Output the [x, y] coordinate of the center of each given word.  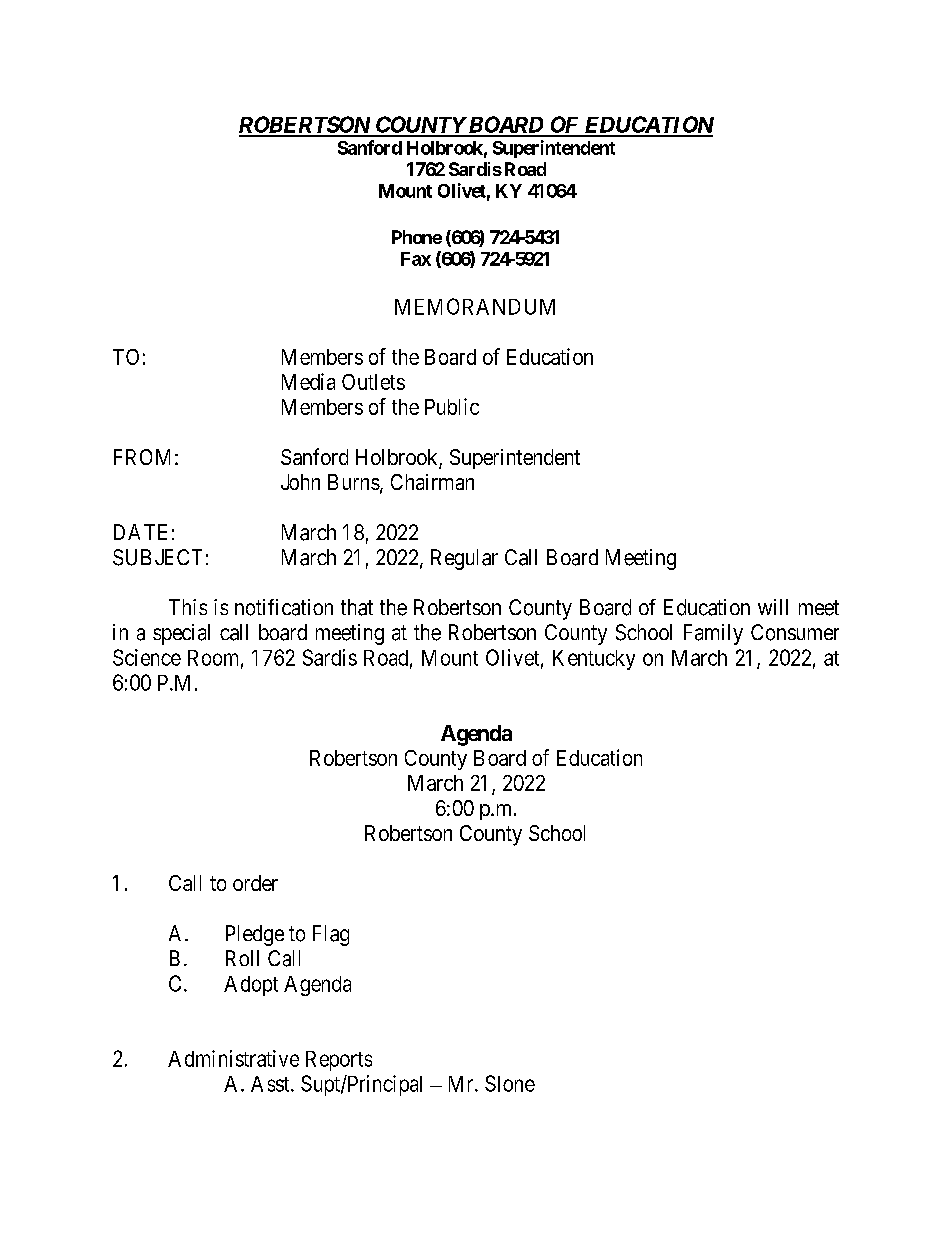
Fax [416, 259]
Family [713, 634]
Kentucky [594, 660]
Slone [510, 1083]
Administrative [233, 1058]
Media [308, 381]
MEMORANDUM [475, 306]
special [181, 634]
